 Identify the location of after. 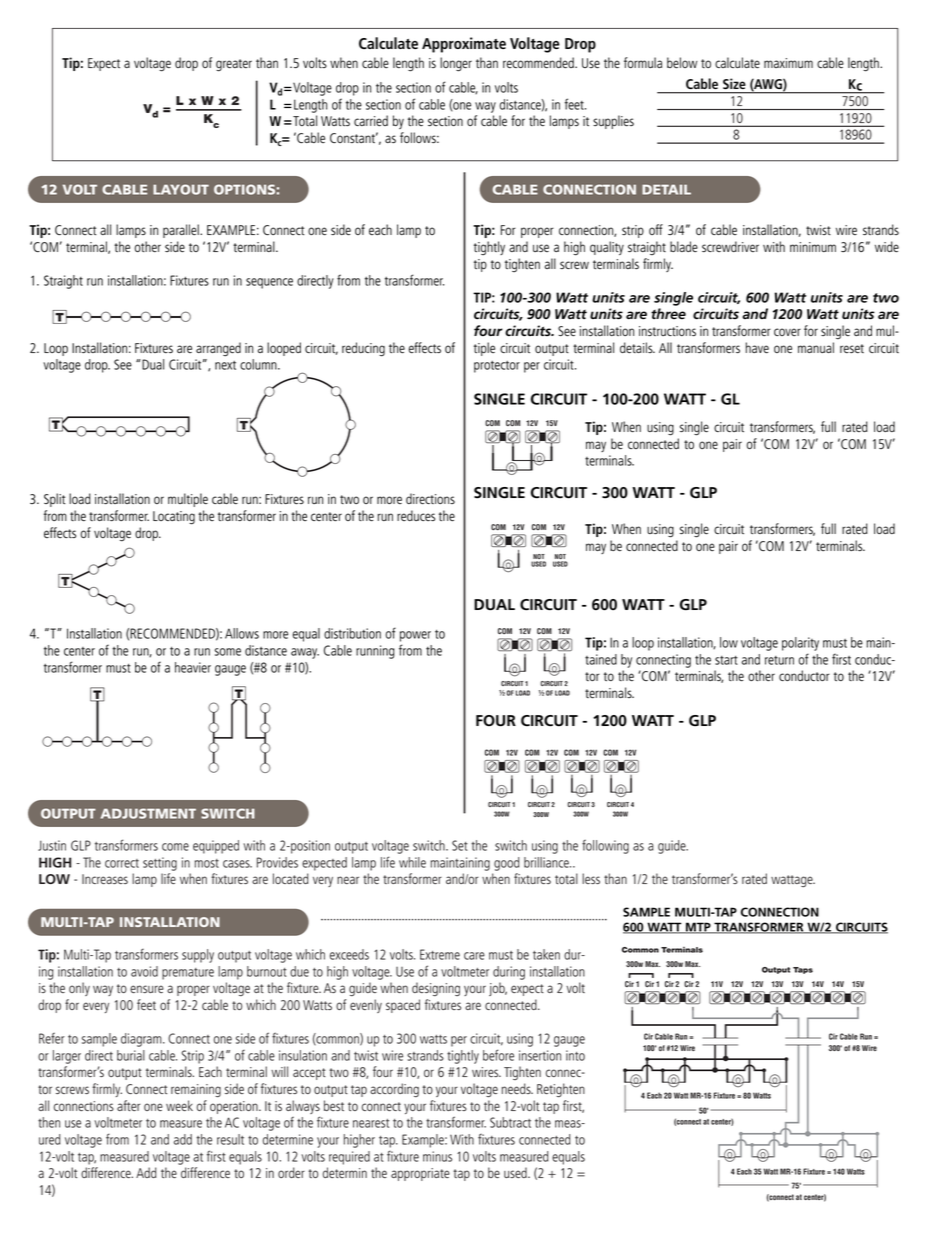
(129, 1105).
